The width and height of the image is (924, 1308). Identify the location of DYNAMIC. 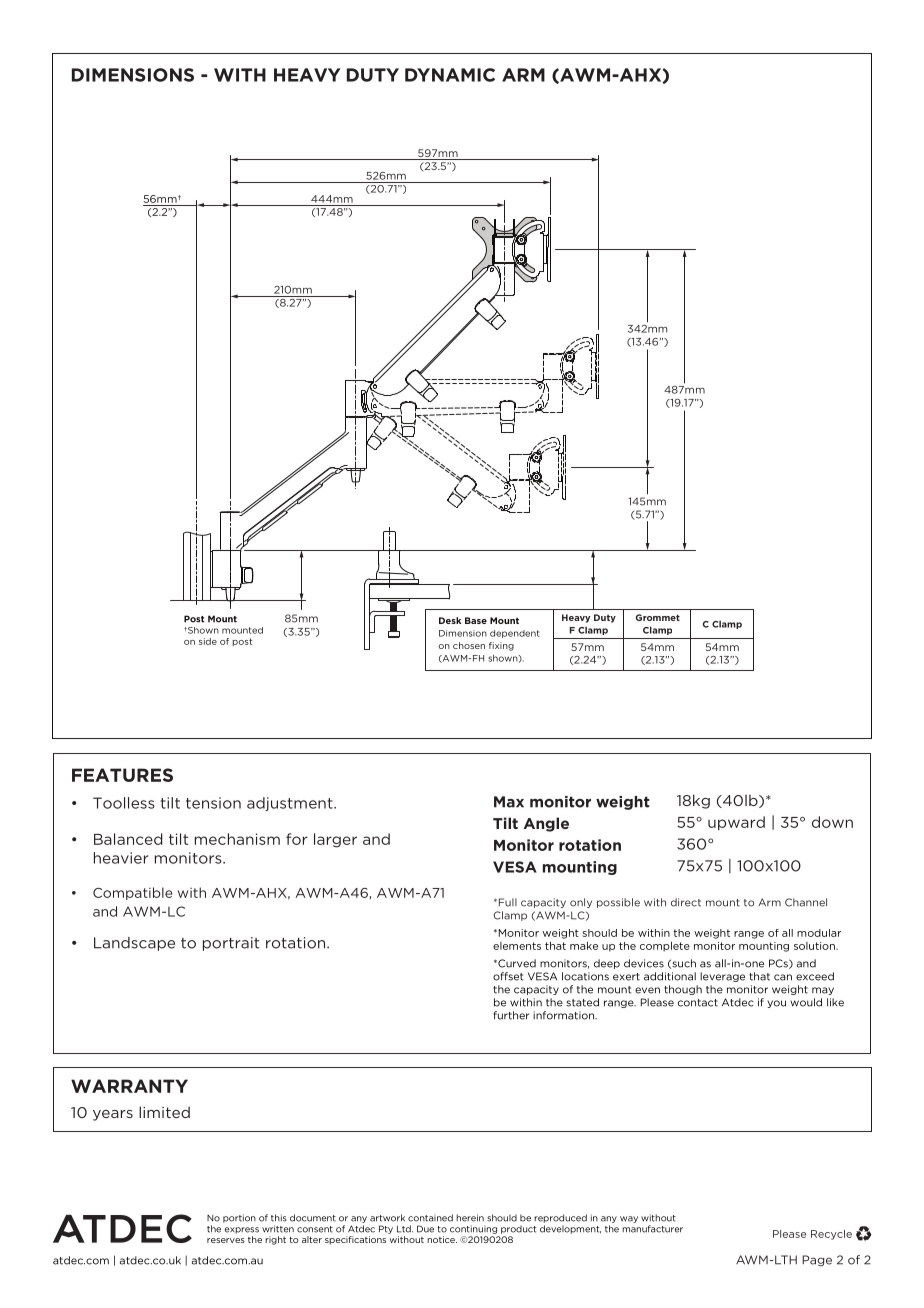
(450, 75).
